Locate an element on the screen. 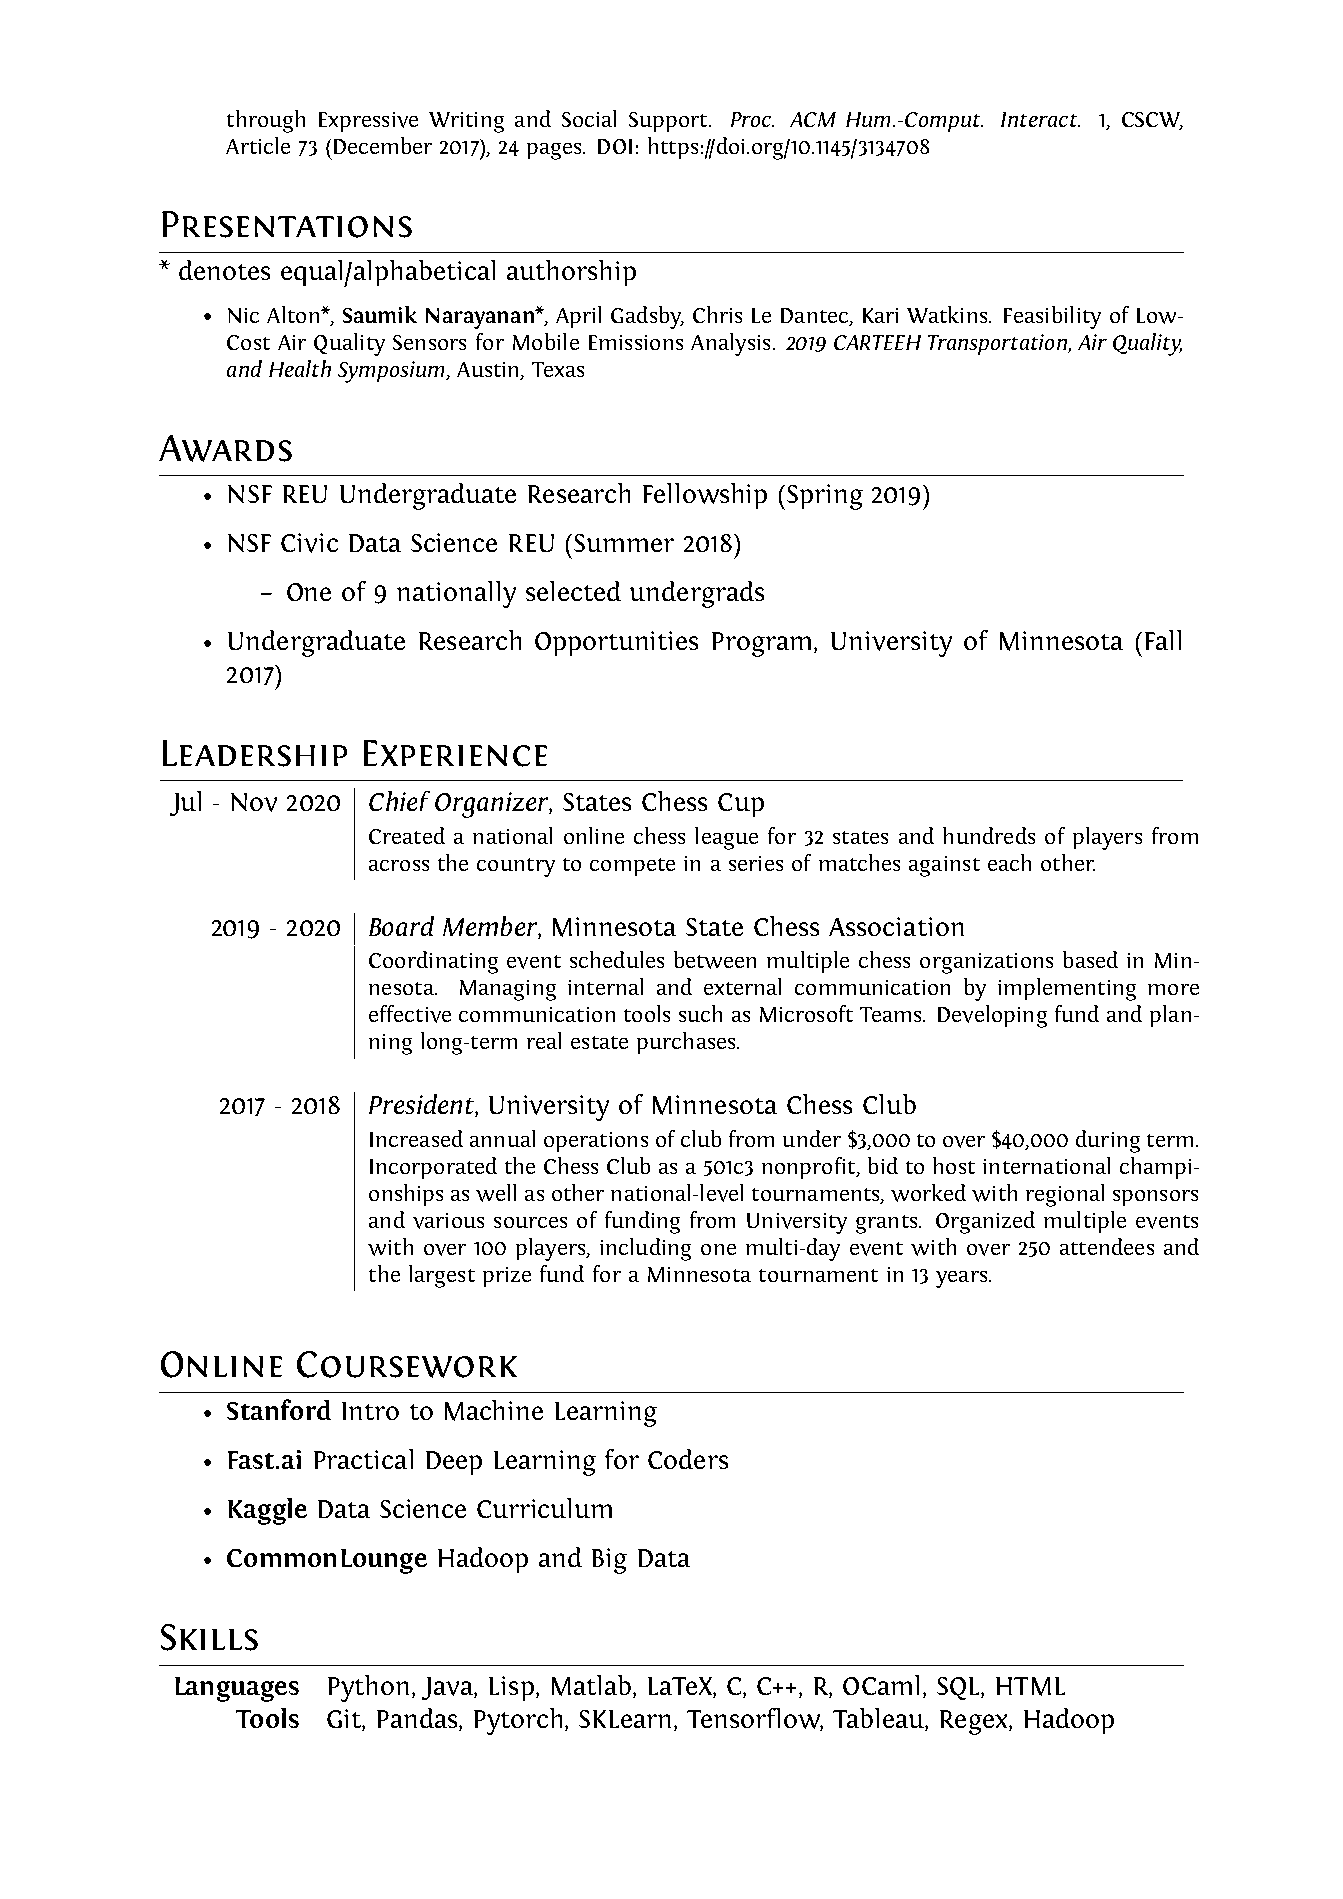  Matlab is located at coordinates (593, 1686).
